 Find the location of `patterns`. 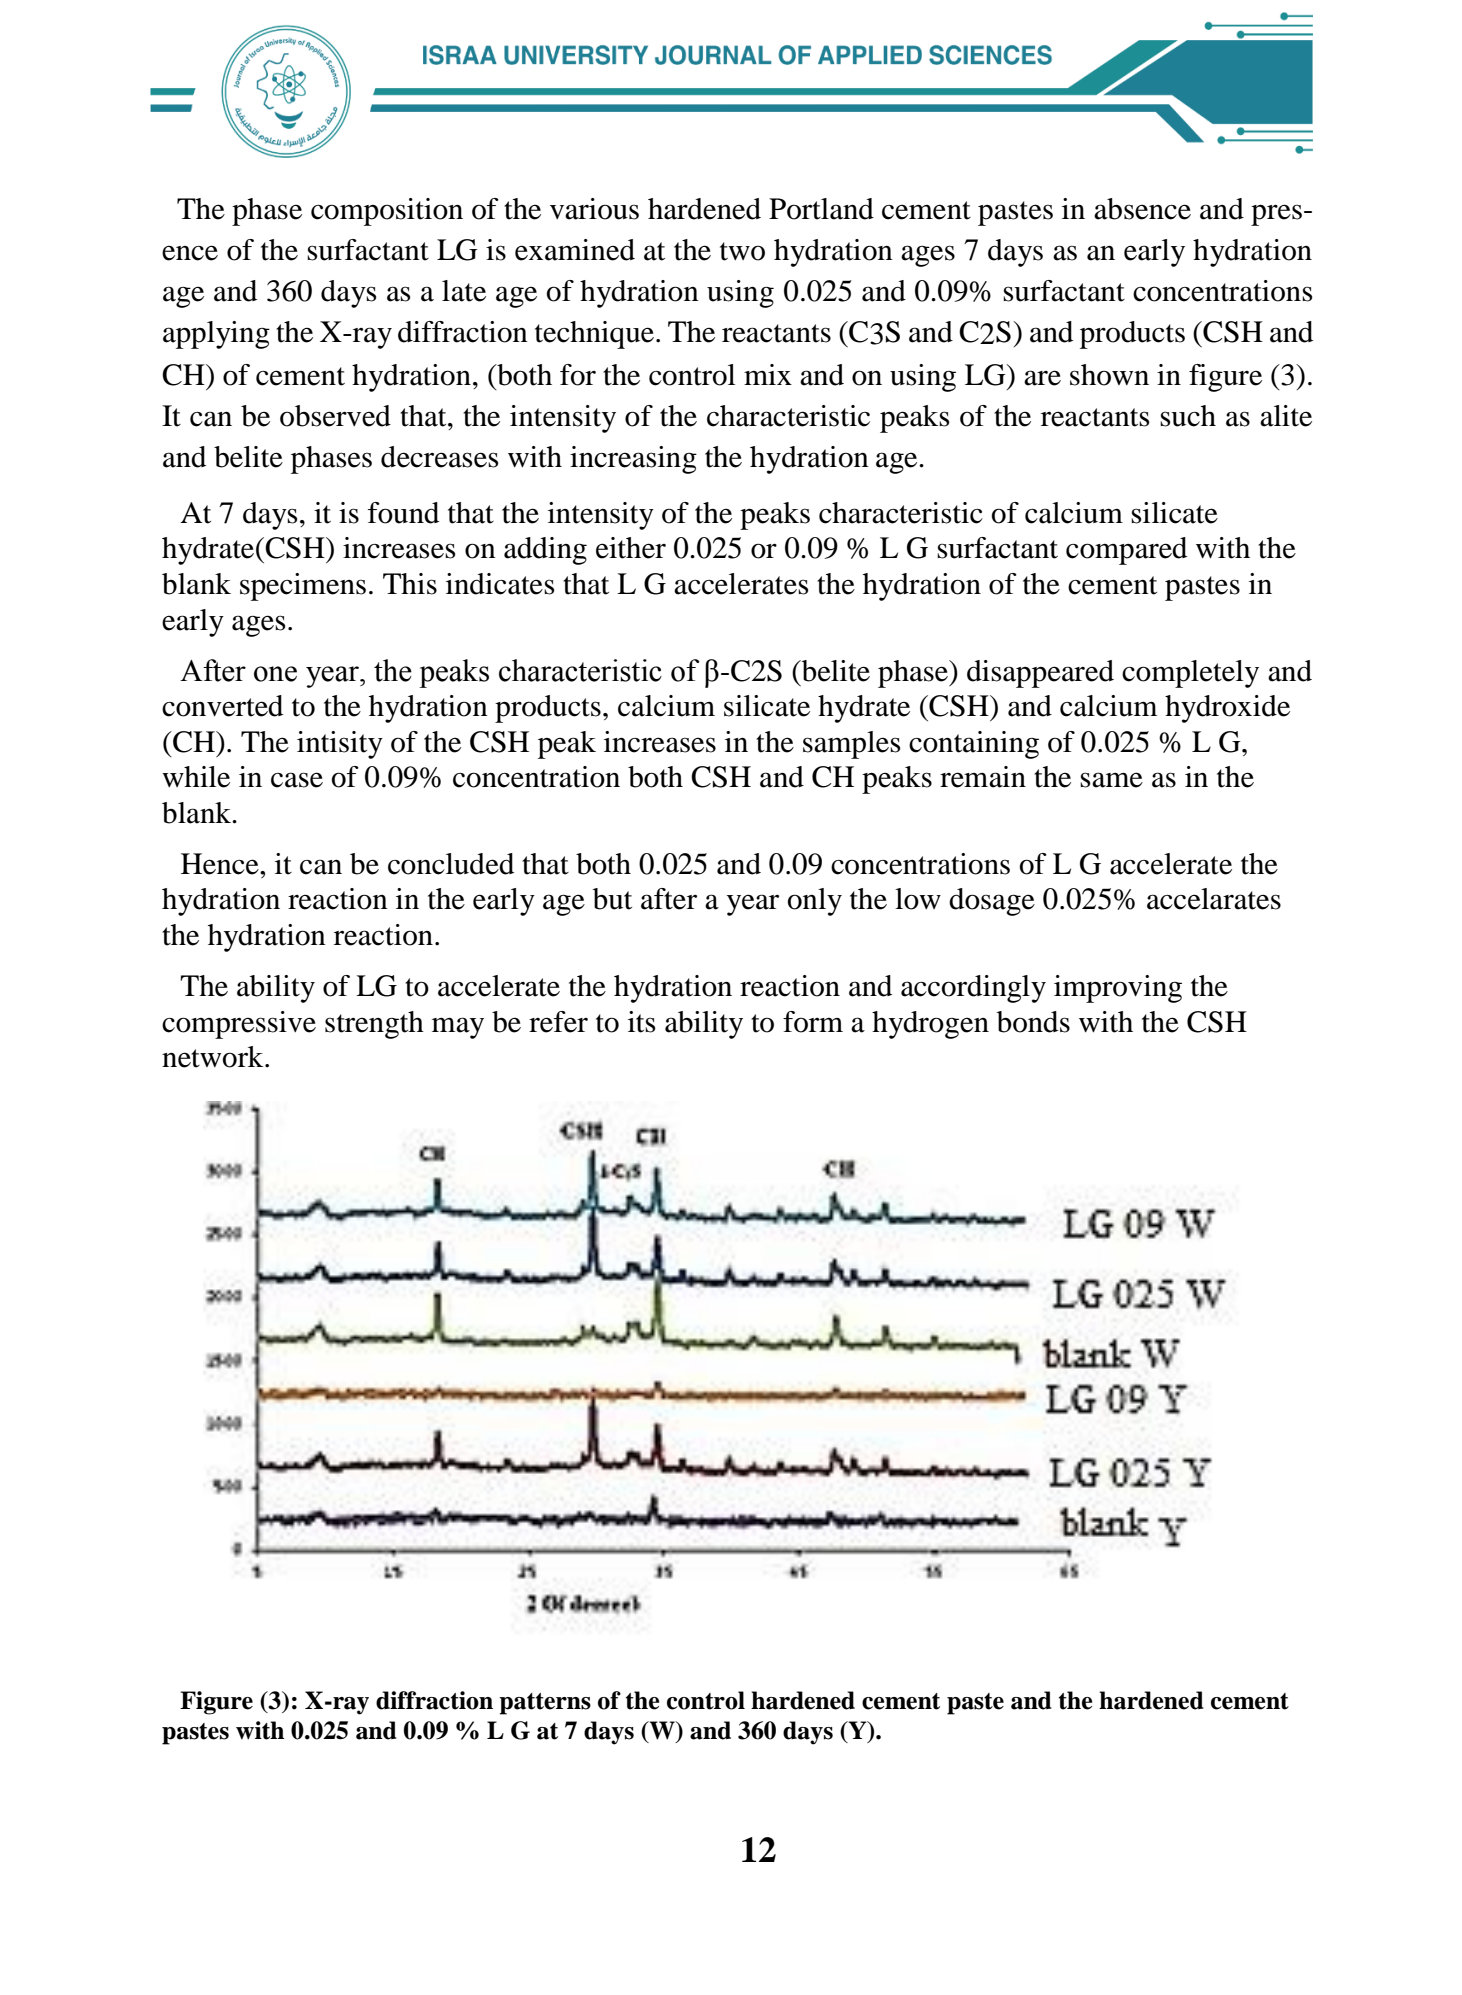

patterns is located at coordinates (545, 1704).
